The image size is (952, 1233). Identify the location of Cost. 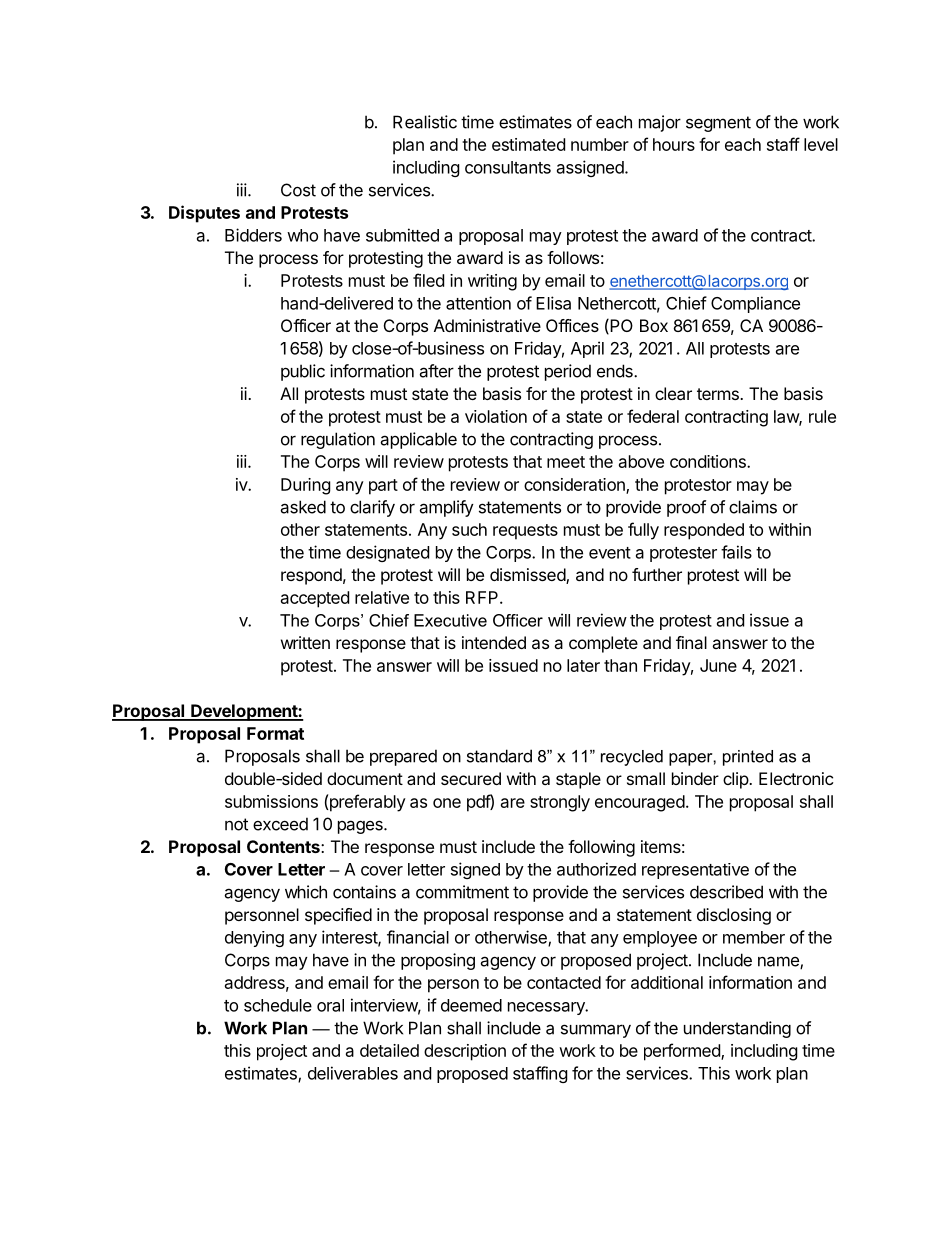
(298, 190).
